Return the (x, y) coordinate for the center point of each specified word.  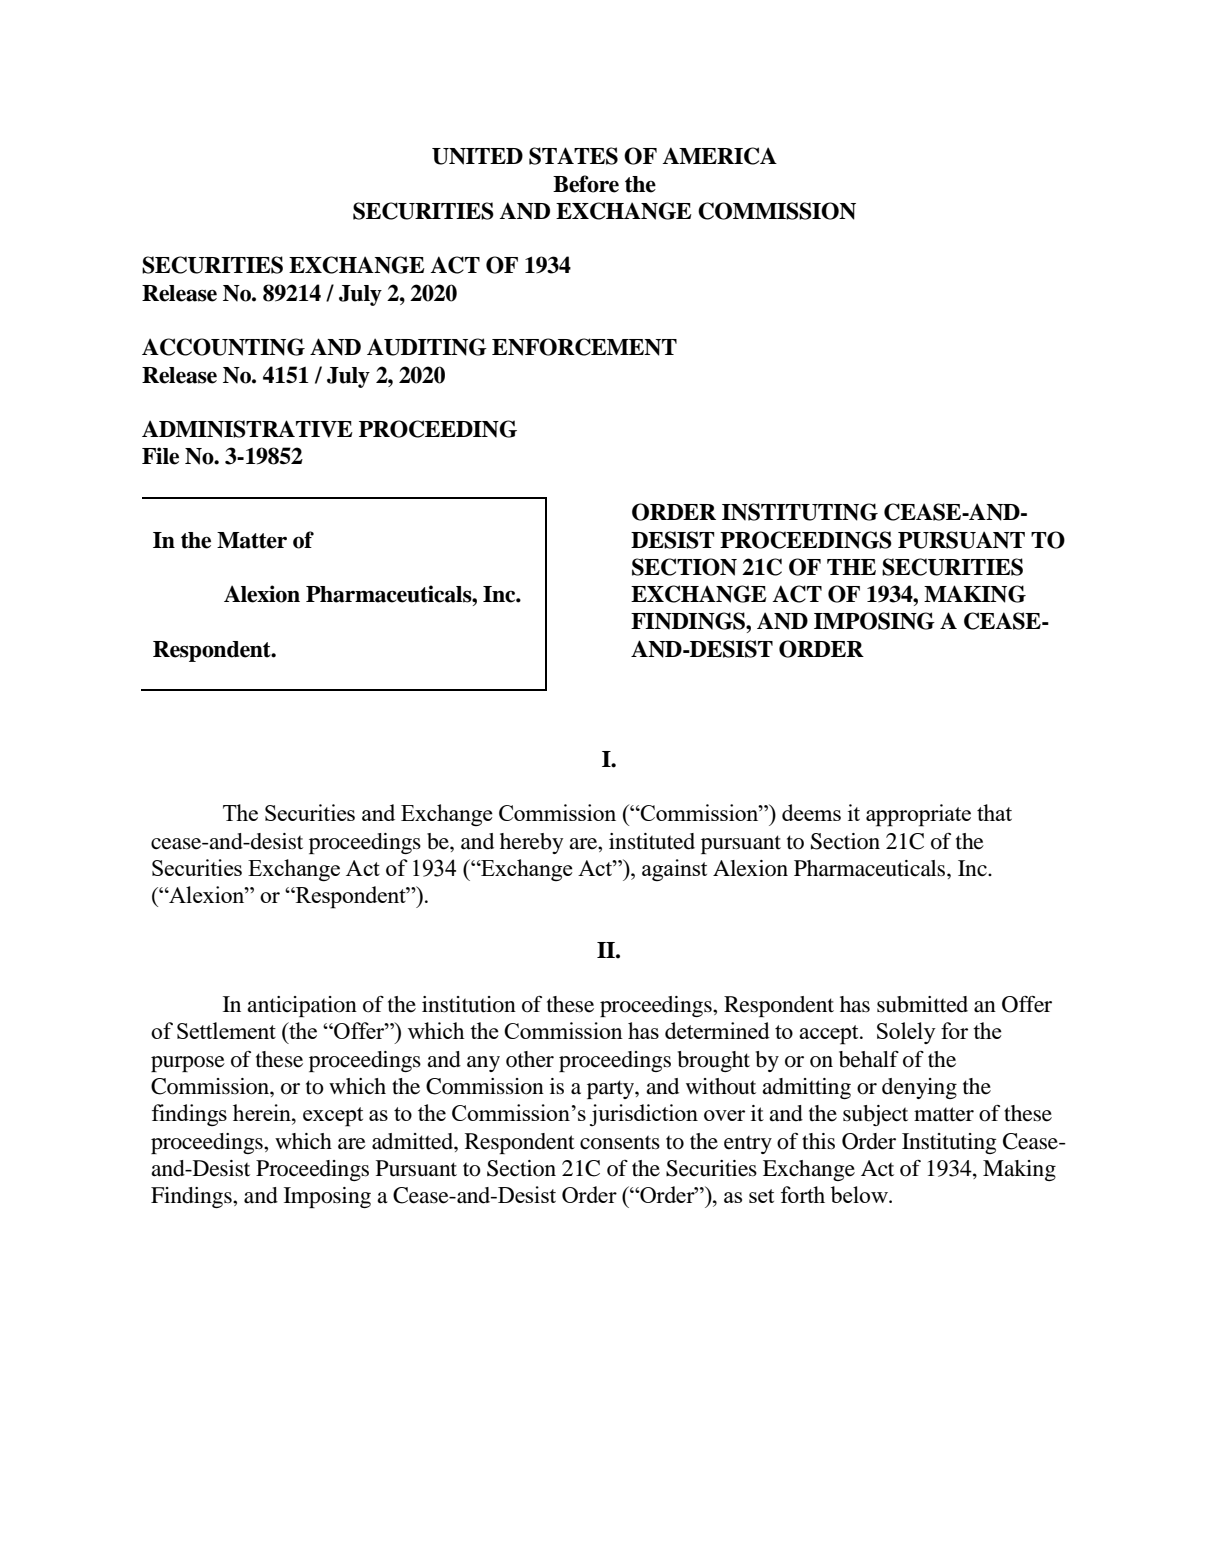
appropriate (918, 815)
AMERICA (719, 156)
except (333, 1117)
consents (620, 1142)
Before (586, 184)
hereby (531, 843)
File (160, 456)
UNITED (477, 156)
